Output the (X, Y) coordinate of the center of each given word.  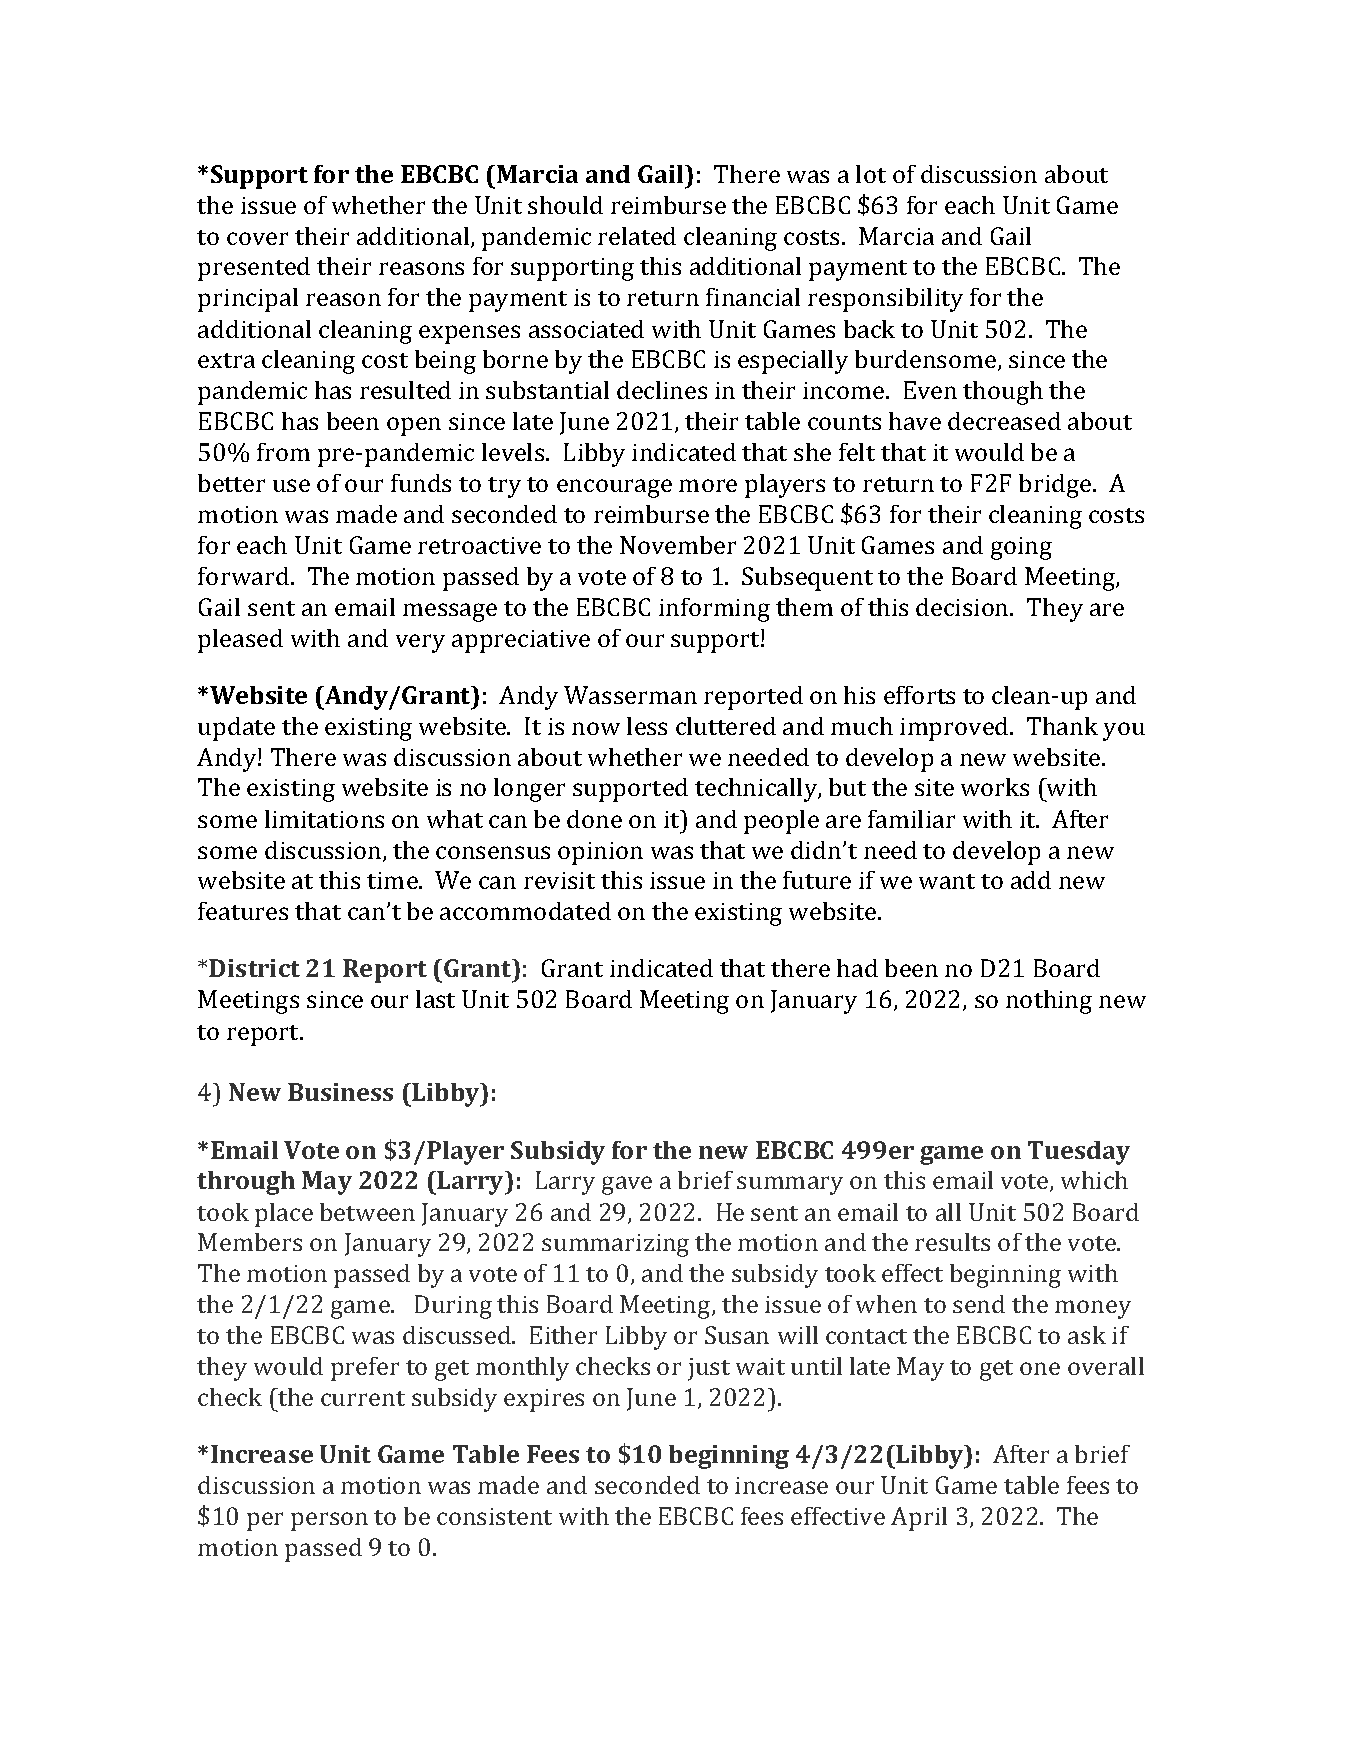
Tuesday (1079, 1153)
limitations (324, 819)
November (678, 545)
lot (871, 174)
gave (627, 1185)
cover (257, 238)
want (947, 881)
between (367, 1212)
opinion (600, 853)
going (1021, 548)
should (565, 205)
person (329, 1521)
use (291, 485)
